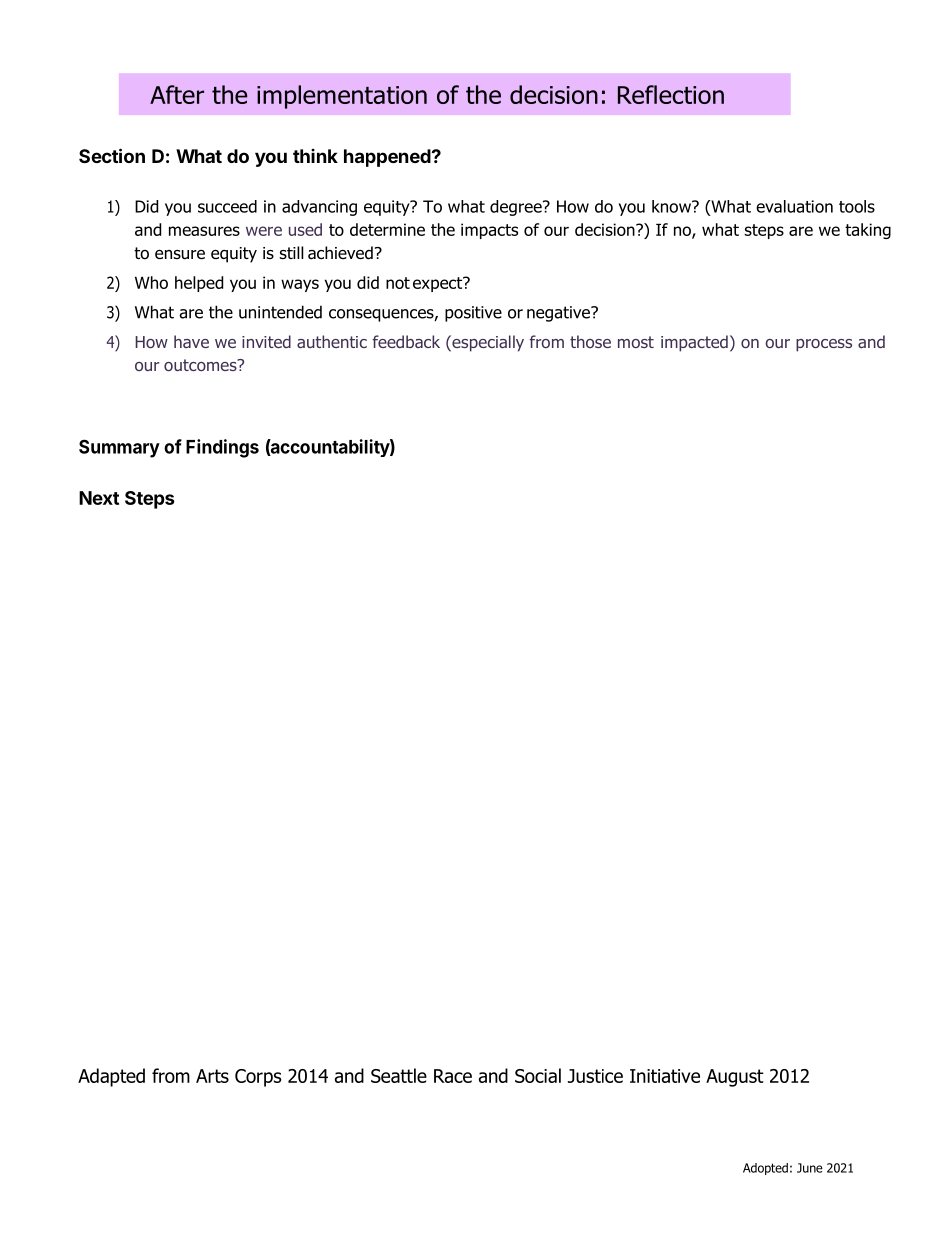 The width and height of the screenshot is (952, 1233). I want to click on Reflection, so click(671, 94).
